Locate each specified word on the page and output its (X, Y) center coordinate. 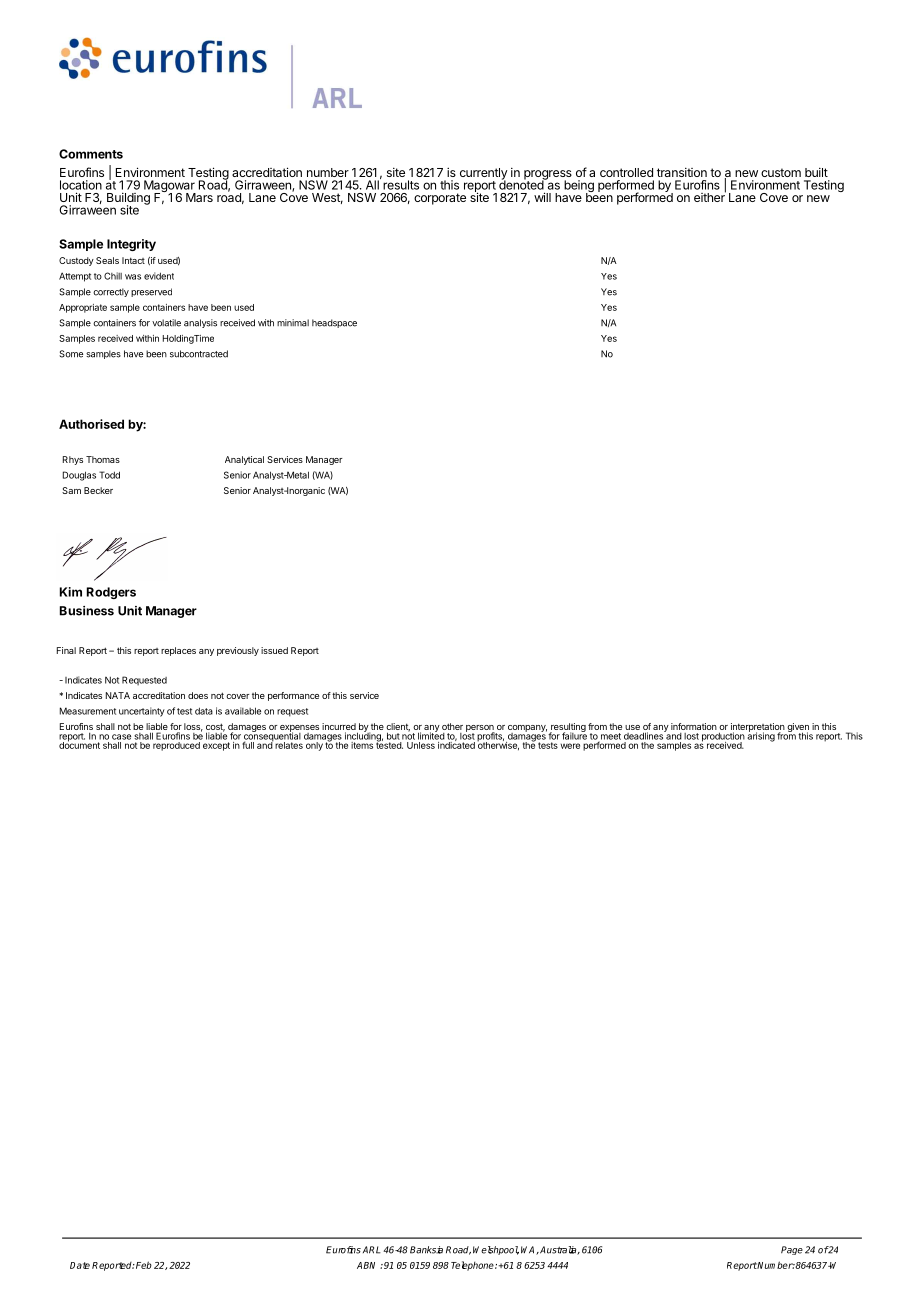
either (710, 196)
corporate (440, 199)
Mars (199, 197)
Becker (98, 490)
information (694, 726)
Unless (421, 745)
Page (792, 1250)
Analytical (244, 460)
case (121, 737)
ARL (372, 1250)
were (570, 746)
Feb (144, 1265)
